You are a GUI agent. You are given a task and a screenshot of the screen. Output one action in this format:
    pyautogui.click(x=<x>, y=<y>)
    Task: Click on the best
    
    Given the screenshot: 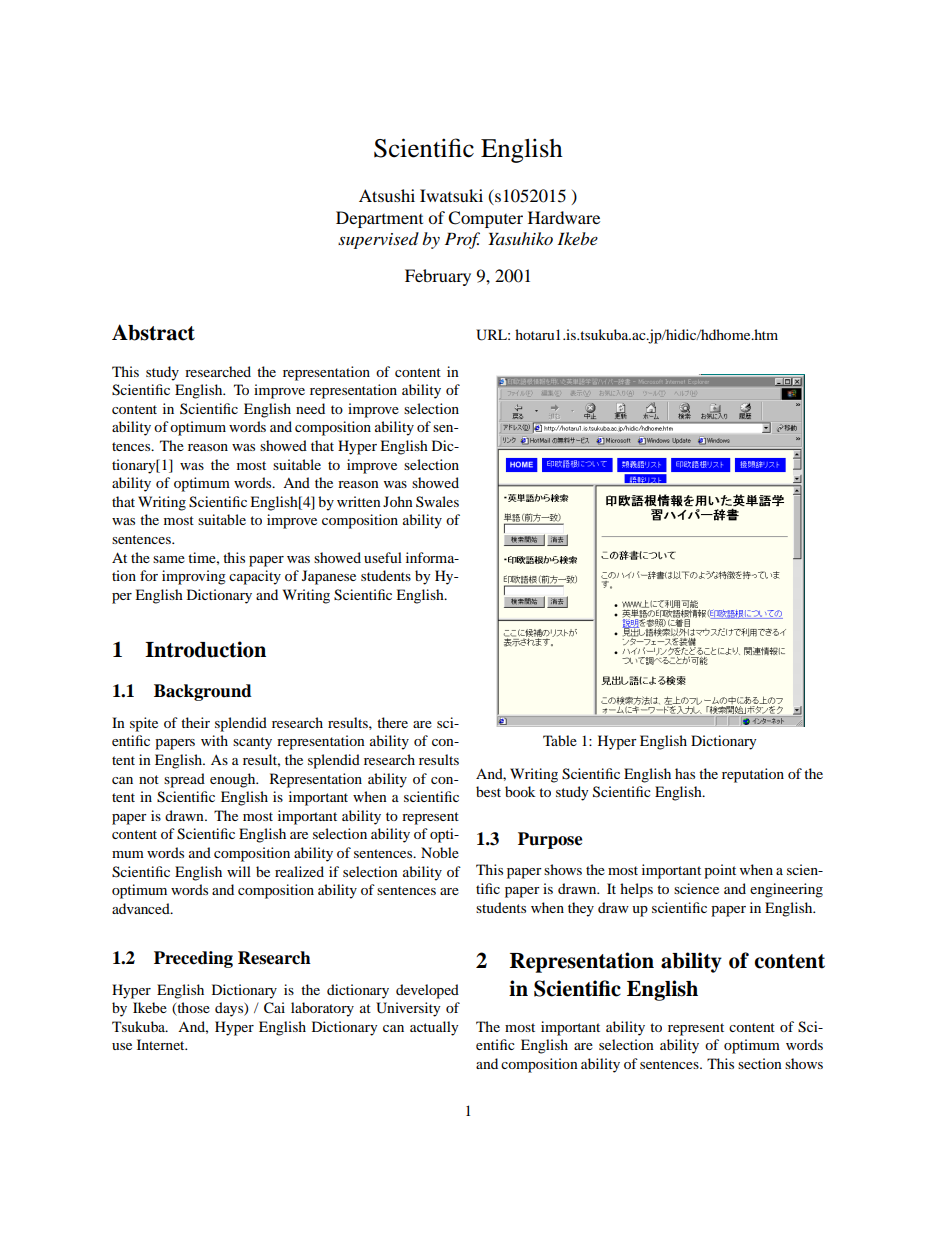 What is the action you would take?
    pyautogui.click(x=488, y=791)
